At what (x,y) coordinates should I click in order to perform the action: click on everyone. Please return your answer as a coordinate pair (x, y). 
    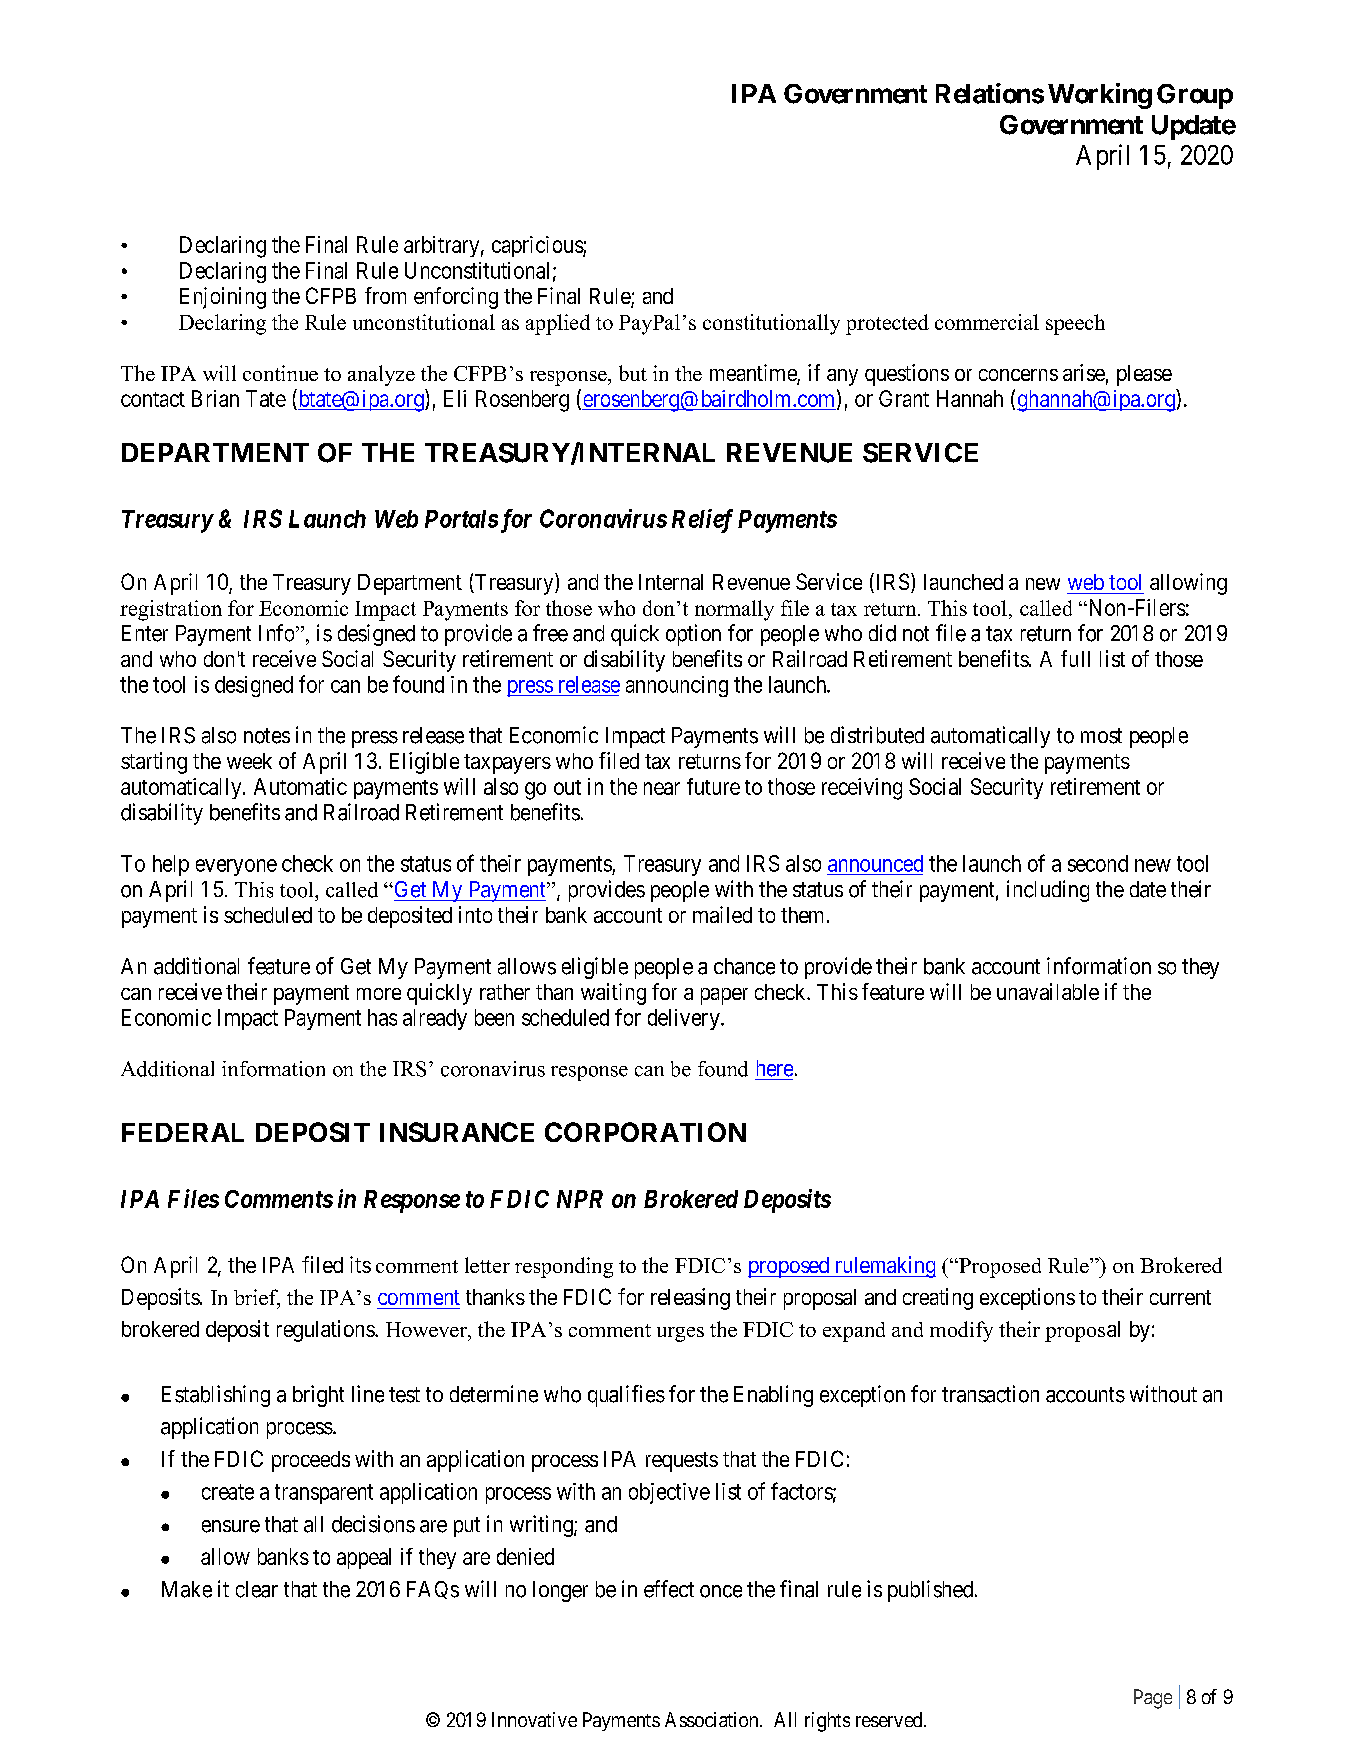
    Looking at the image, I should click on (236, 867).
